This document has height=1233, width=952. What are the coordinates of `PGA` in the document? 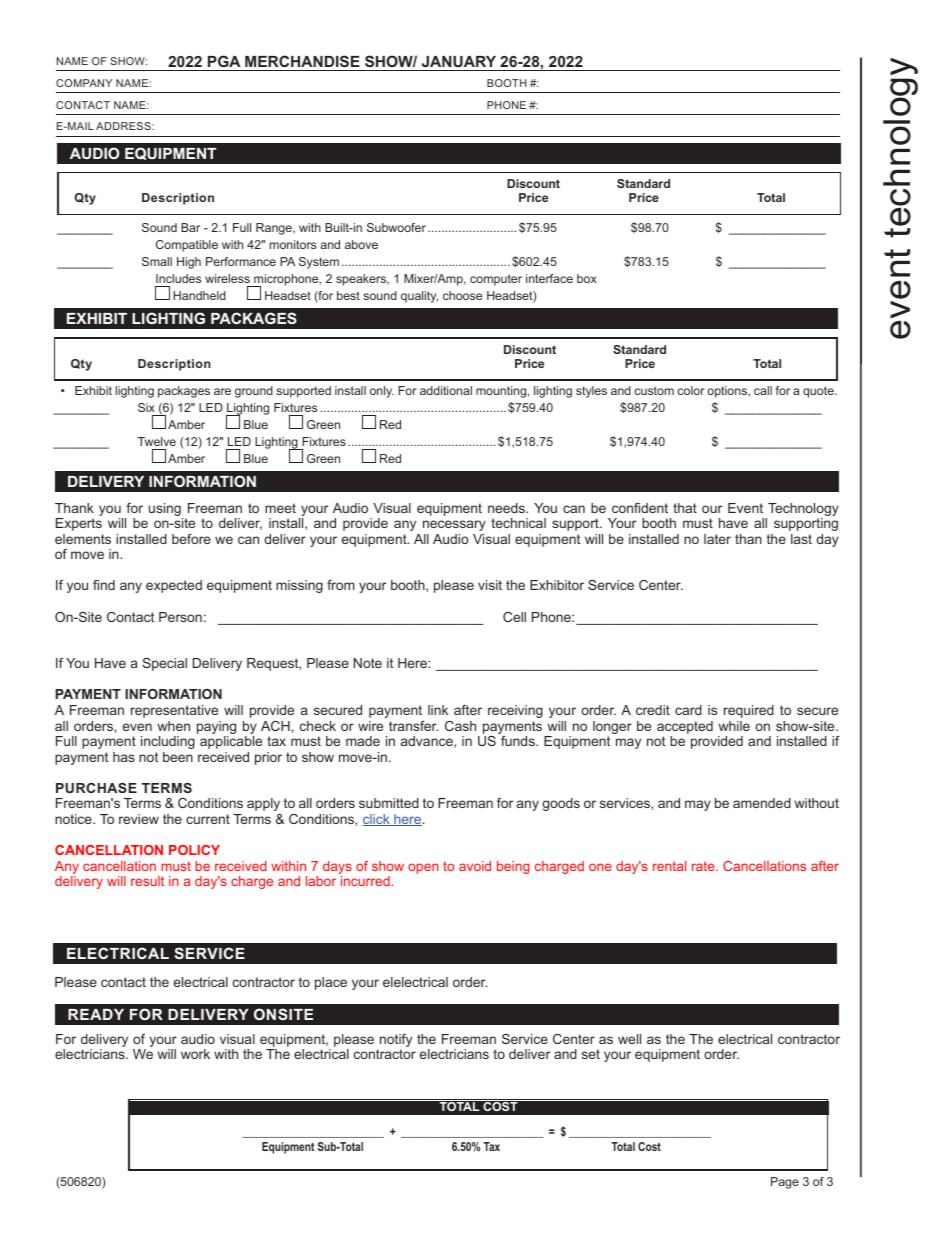 It's located at (224, 61).
